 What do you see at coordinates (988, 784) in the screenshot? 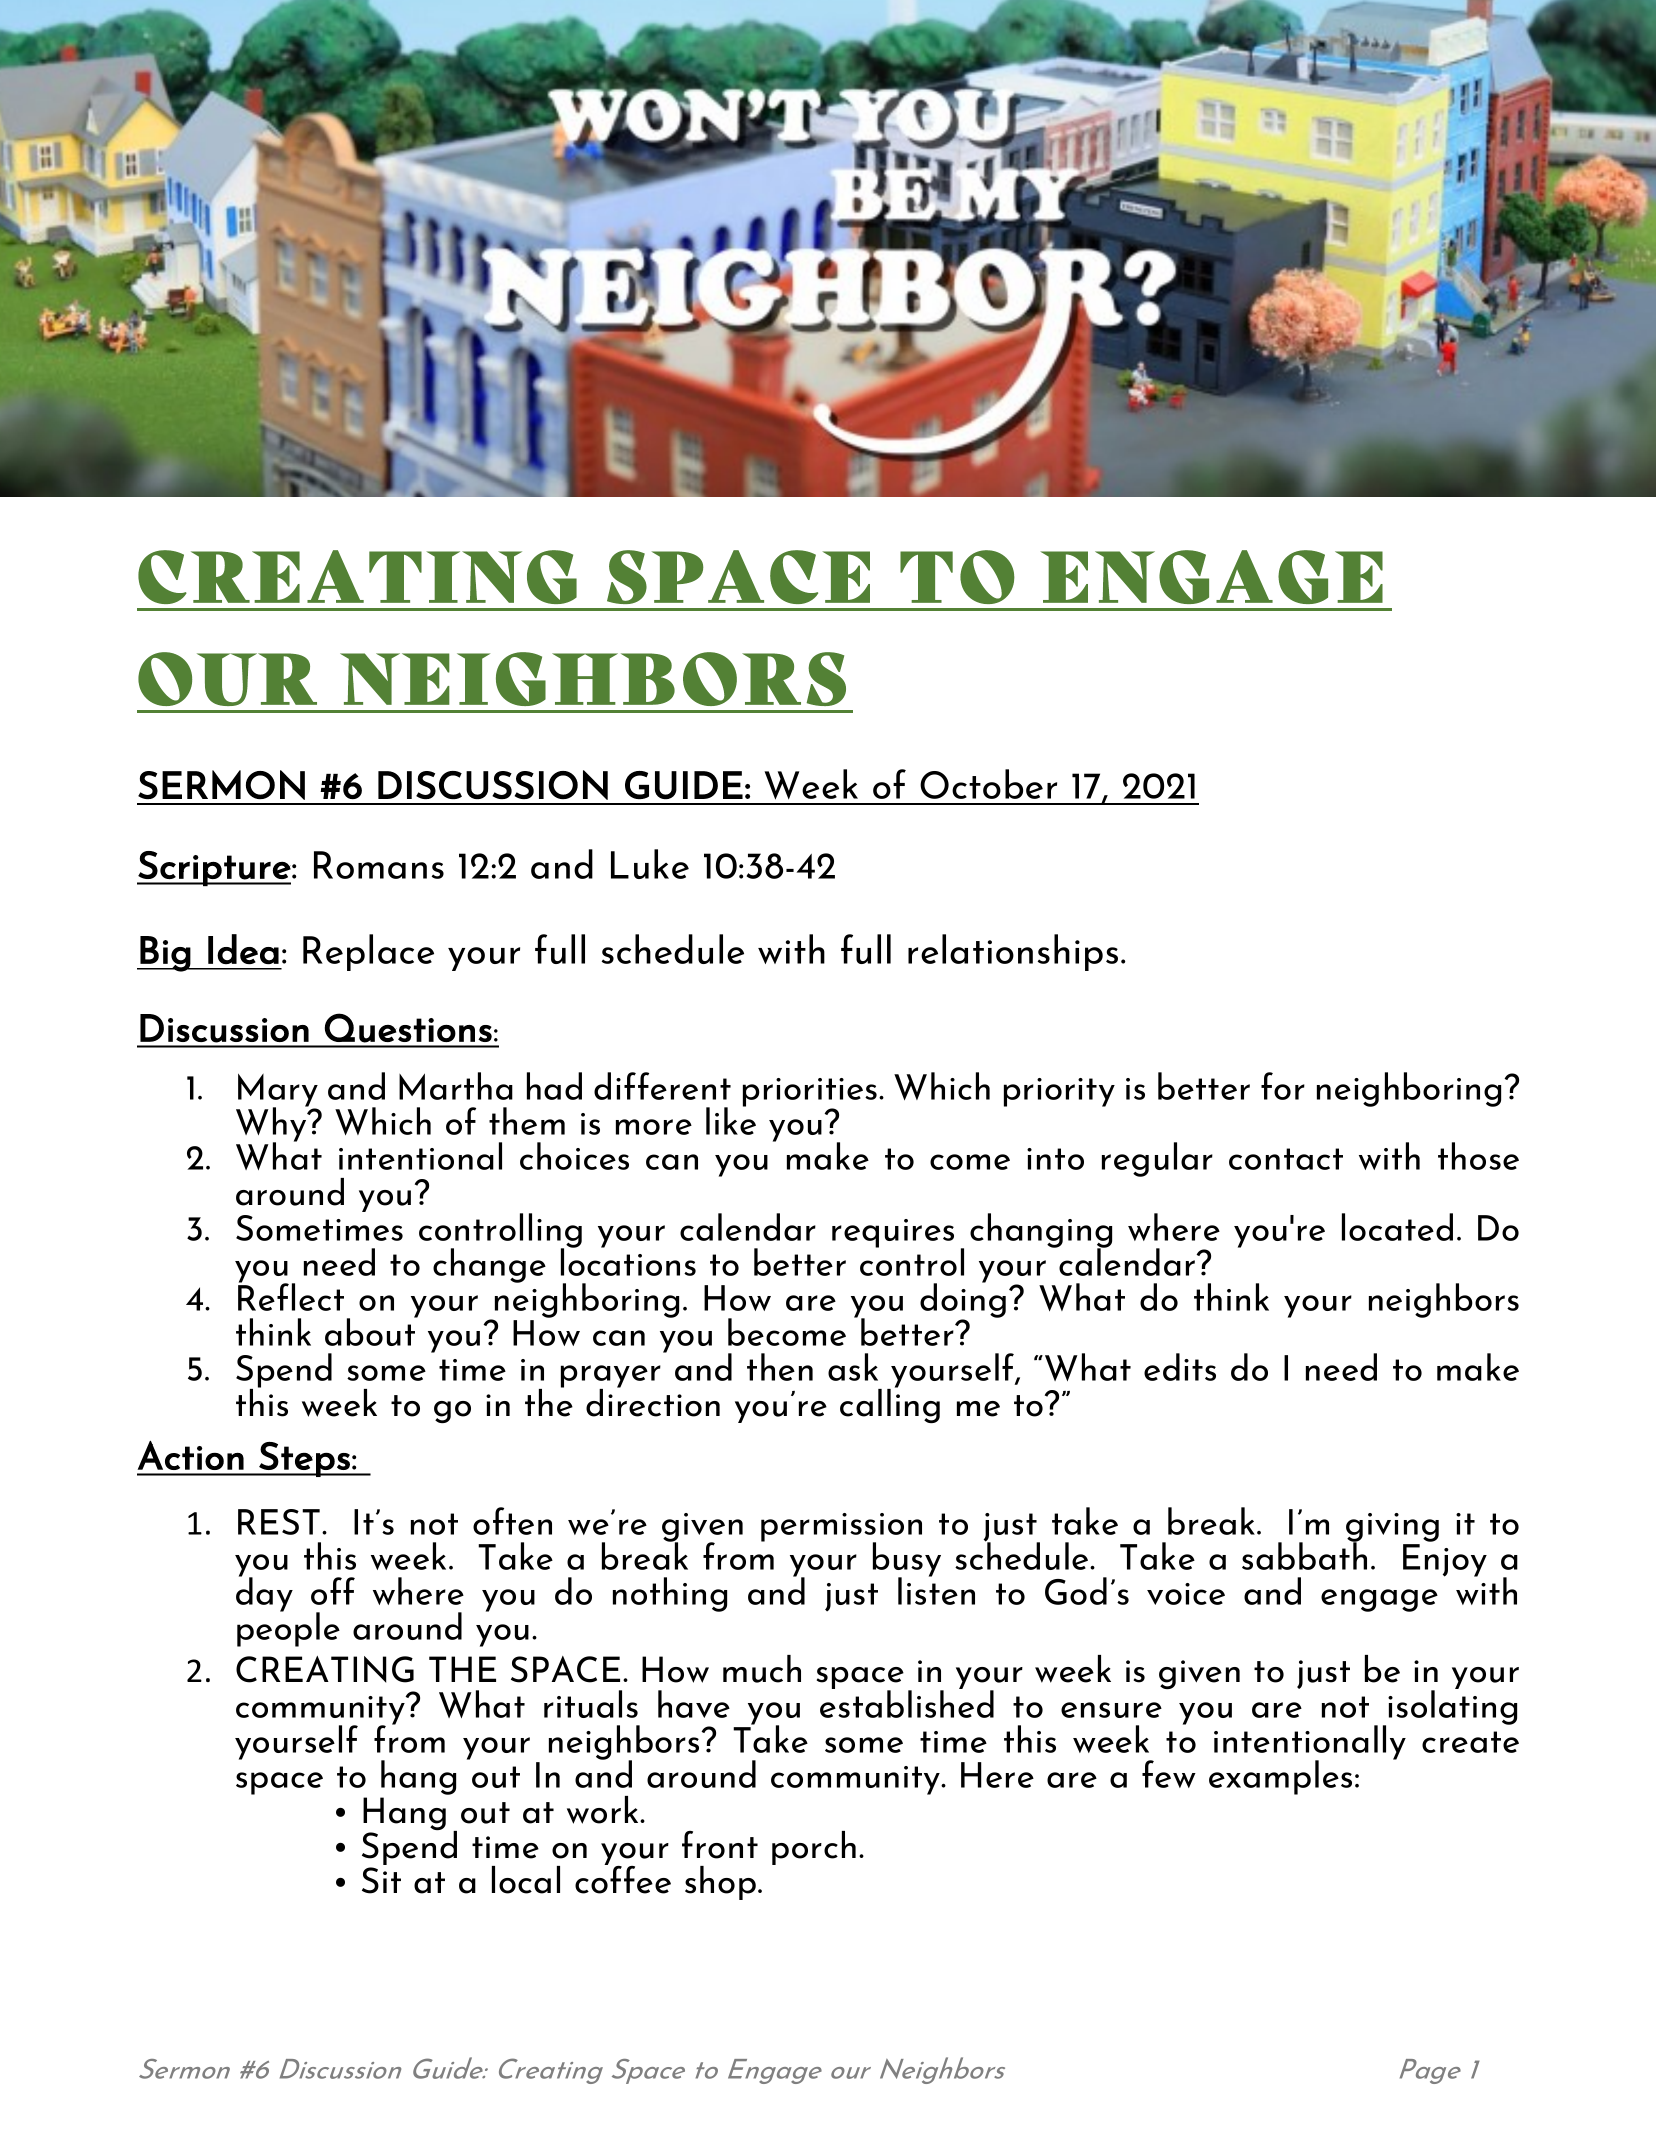
I see `October` at bounding box center [988, 784].
